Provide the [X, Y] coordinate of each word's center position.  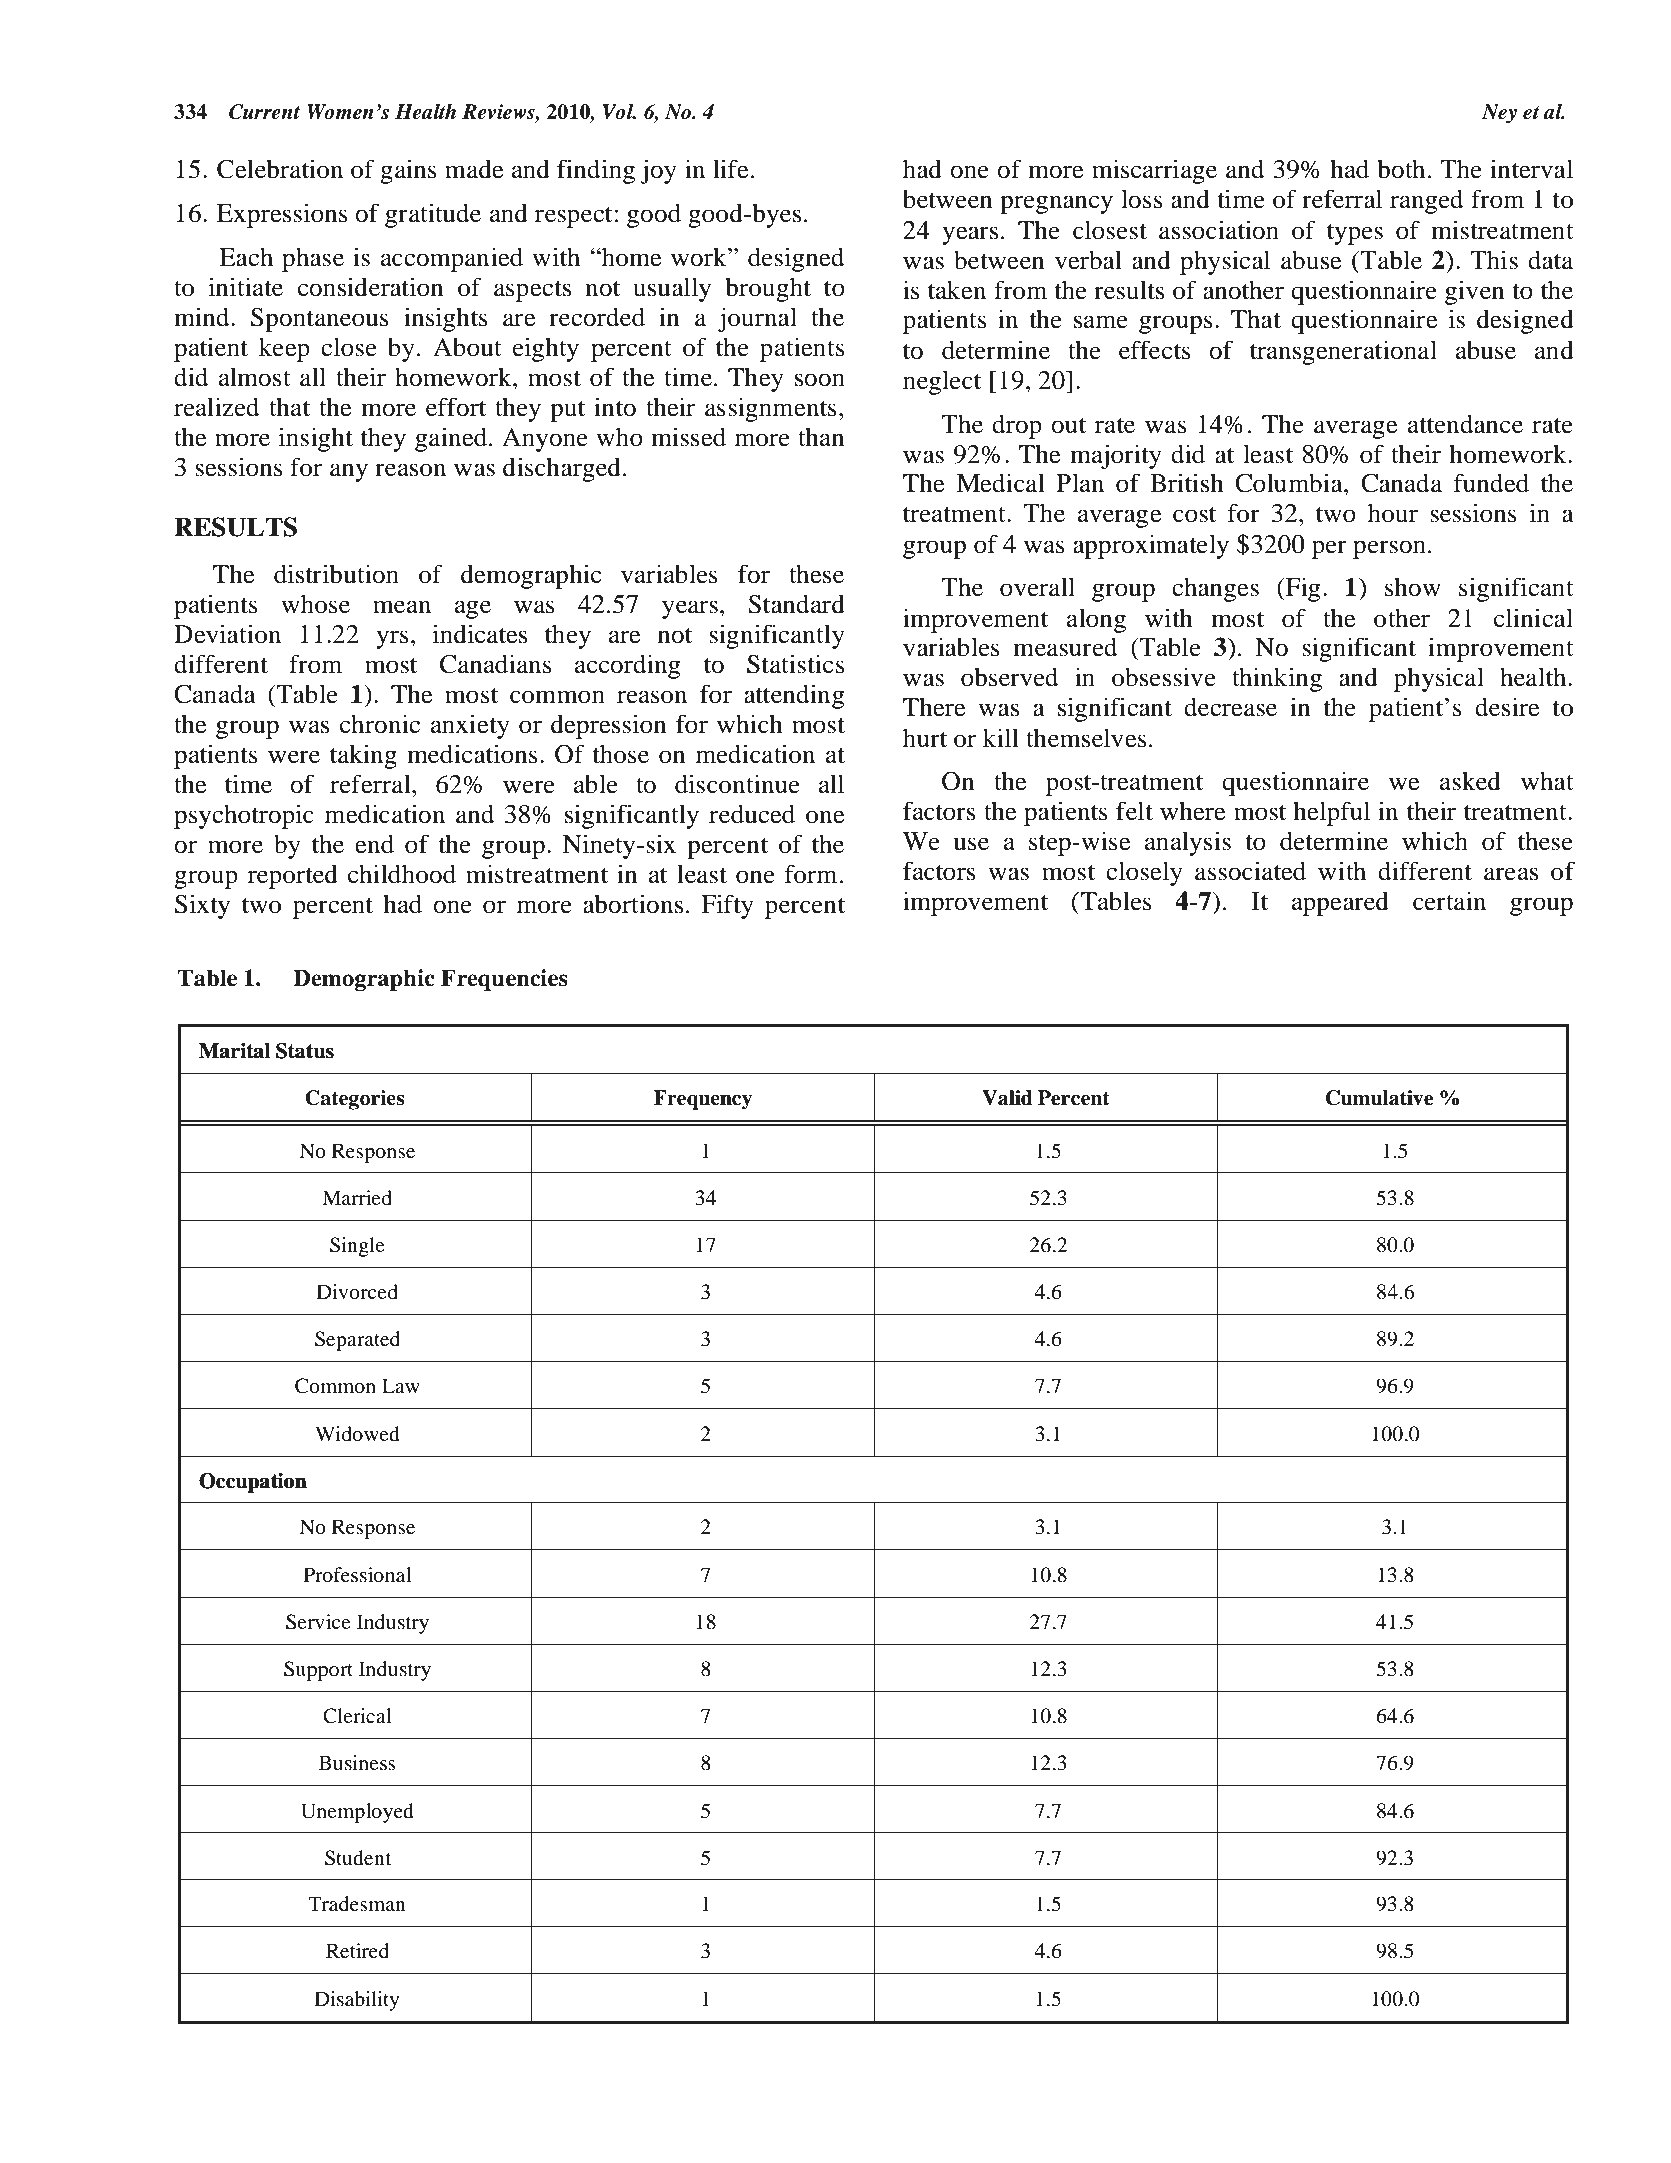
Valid [1007, 1098]
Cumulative [1379, 1098]
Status [305, 1051]
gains [408, 171]
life [731, 169]
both [1401, 169]
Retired [357, 1951]
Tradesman [357, 1904]
